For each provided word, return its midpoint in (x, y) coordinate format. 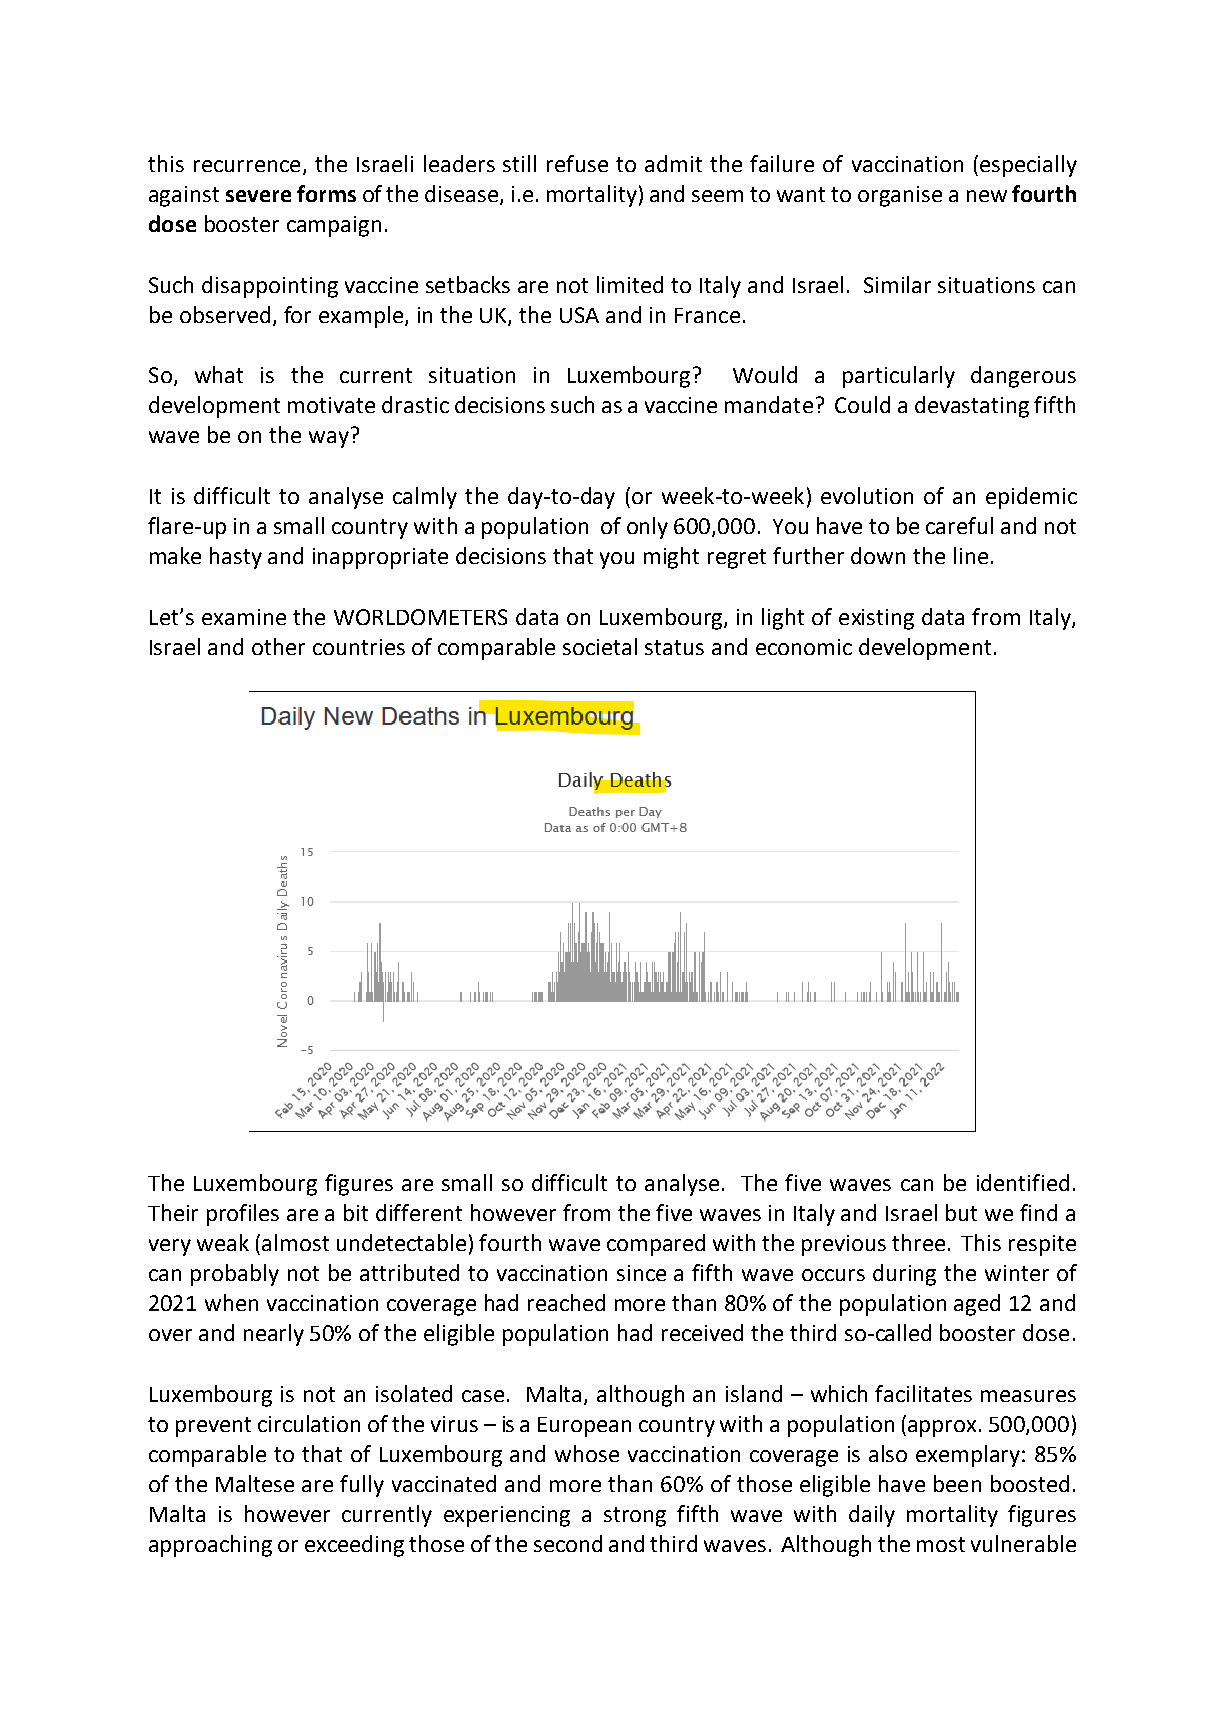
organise (900, 196)
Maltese (255, 1483)
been (957, 1483)
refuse (577, 163)
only (647, 528)
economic (804, 647)
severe (258, 196)
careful (959, 525)
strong (635, 1517)
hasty (236, 558)
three (918, 1242)
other (278, 646)
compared (656, 1245)
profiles (243, 1215)
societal (600, 646)
